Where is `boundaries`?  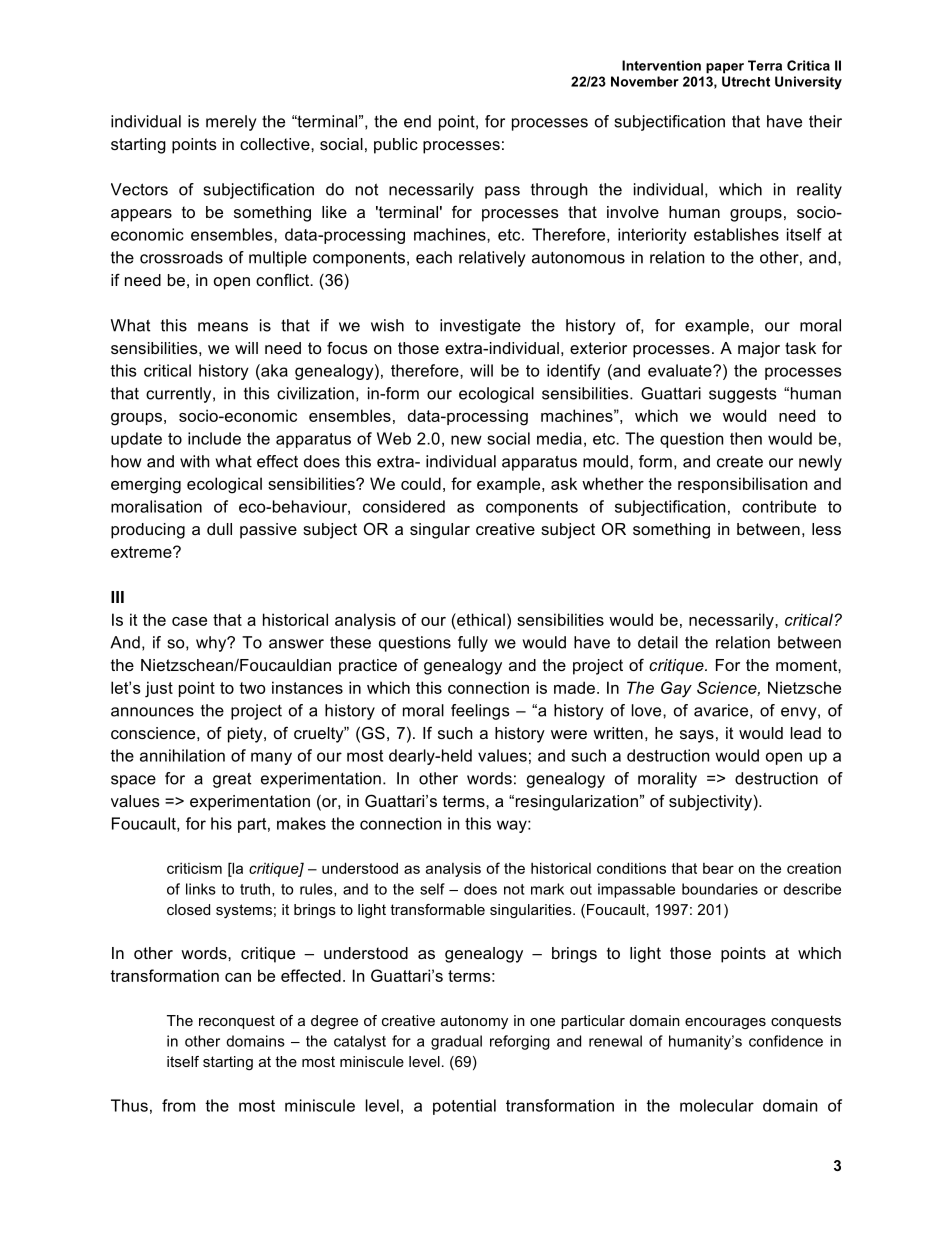 boundaries is located at coordinates (720, 889).
